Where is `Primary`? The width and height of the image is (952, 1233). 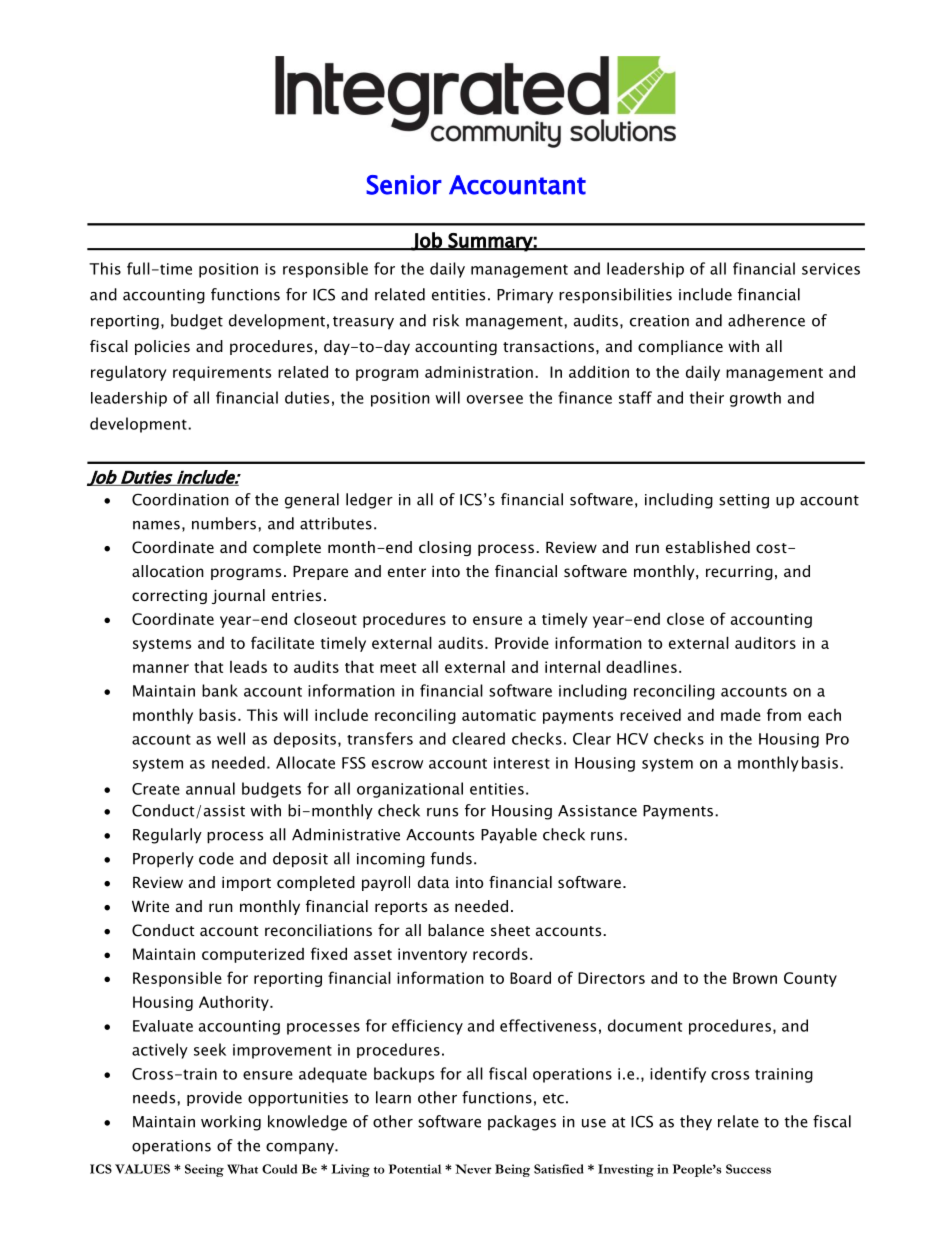 Primary is located at coordinates (525, 296).
